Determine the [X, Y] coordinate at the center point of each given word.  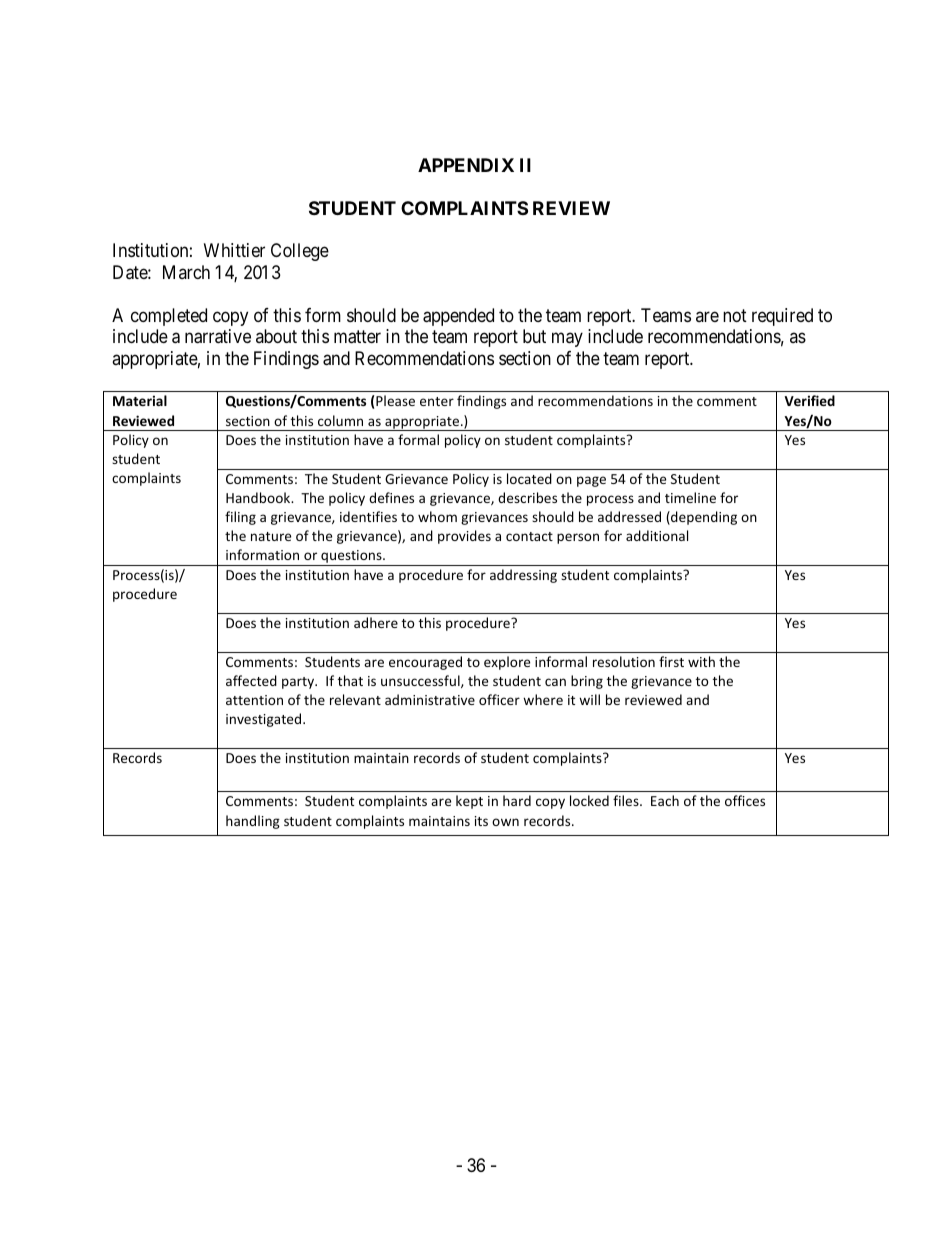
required [782, 317]
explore [507, 663]
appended [458, 317]
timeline [690, 497]
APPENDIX [466, 165]
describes [527, 497]
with [701, 661]
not [735, 315]
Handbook [259, 497]
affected [251, 680]
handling [253, 822]
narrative [218, 336]
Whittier [234, 250]
